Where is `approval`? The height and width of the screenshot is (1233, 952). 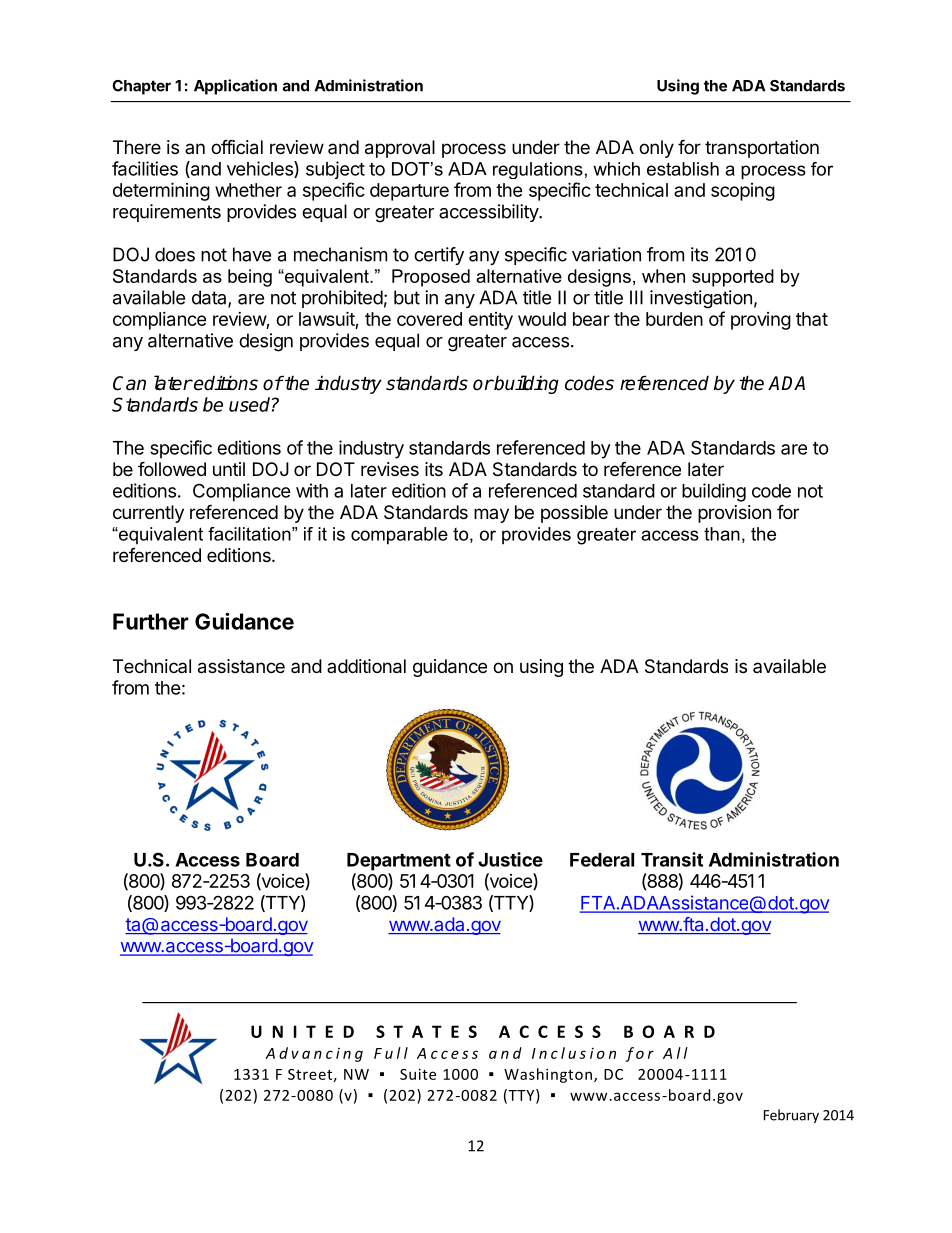 approval is located at coordinates (400, 149).
